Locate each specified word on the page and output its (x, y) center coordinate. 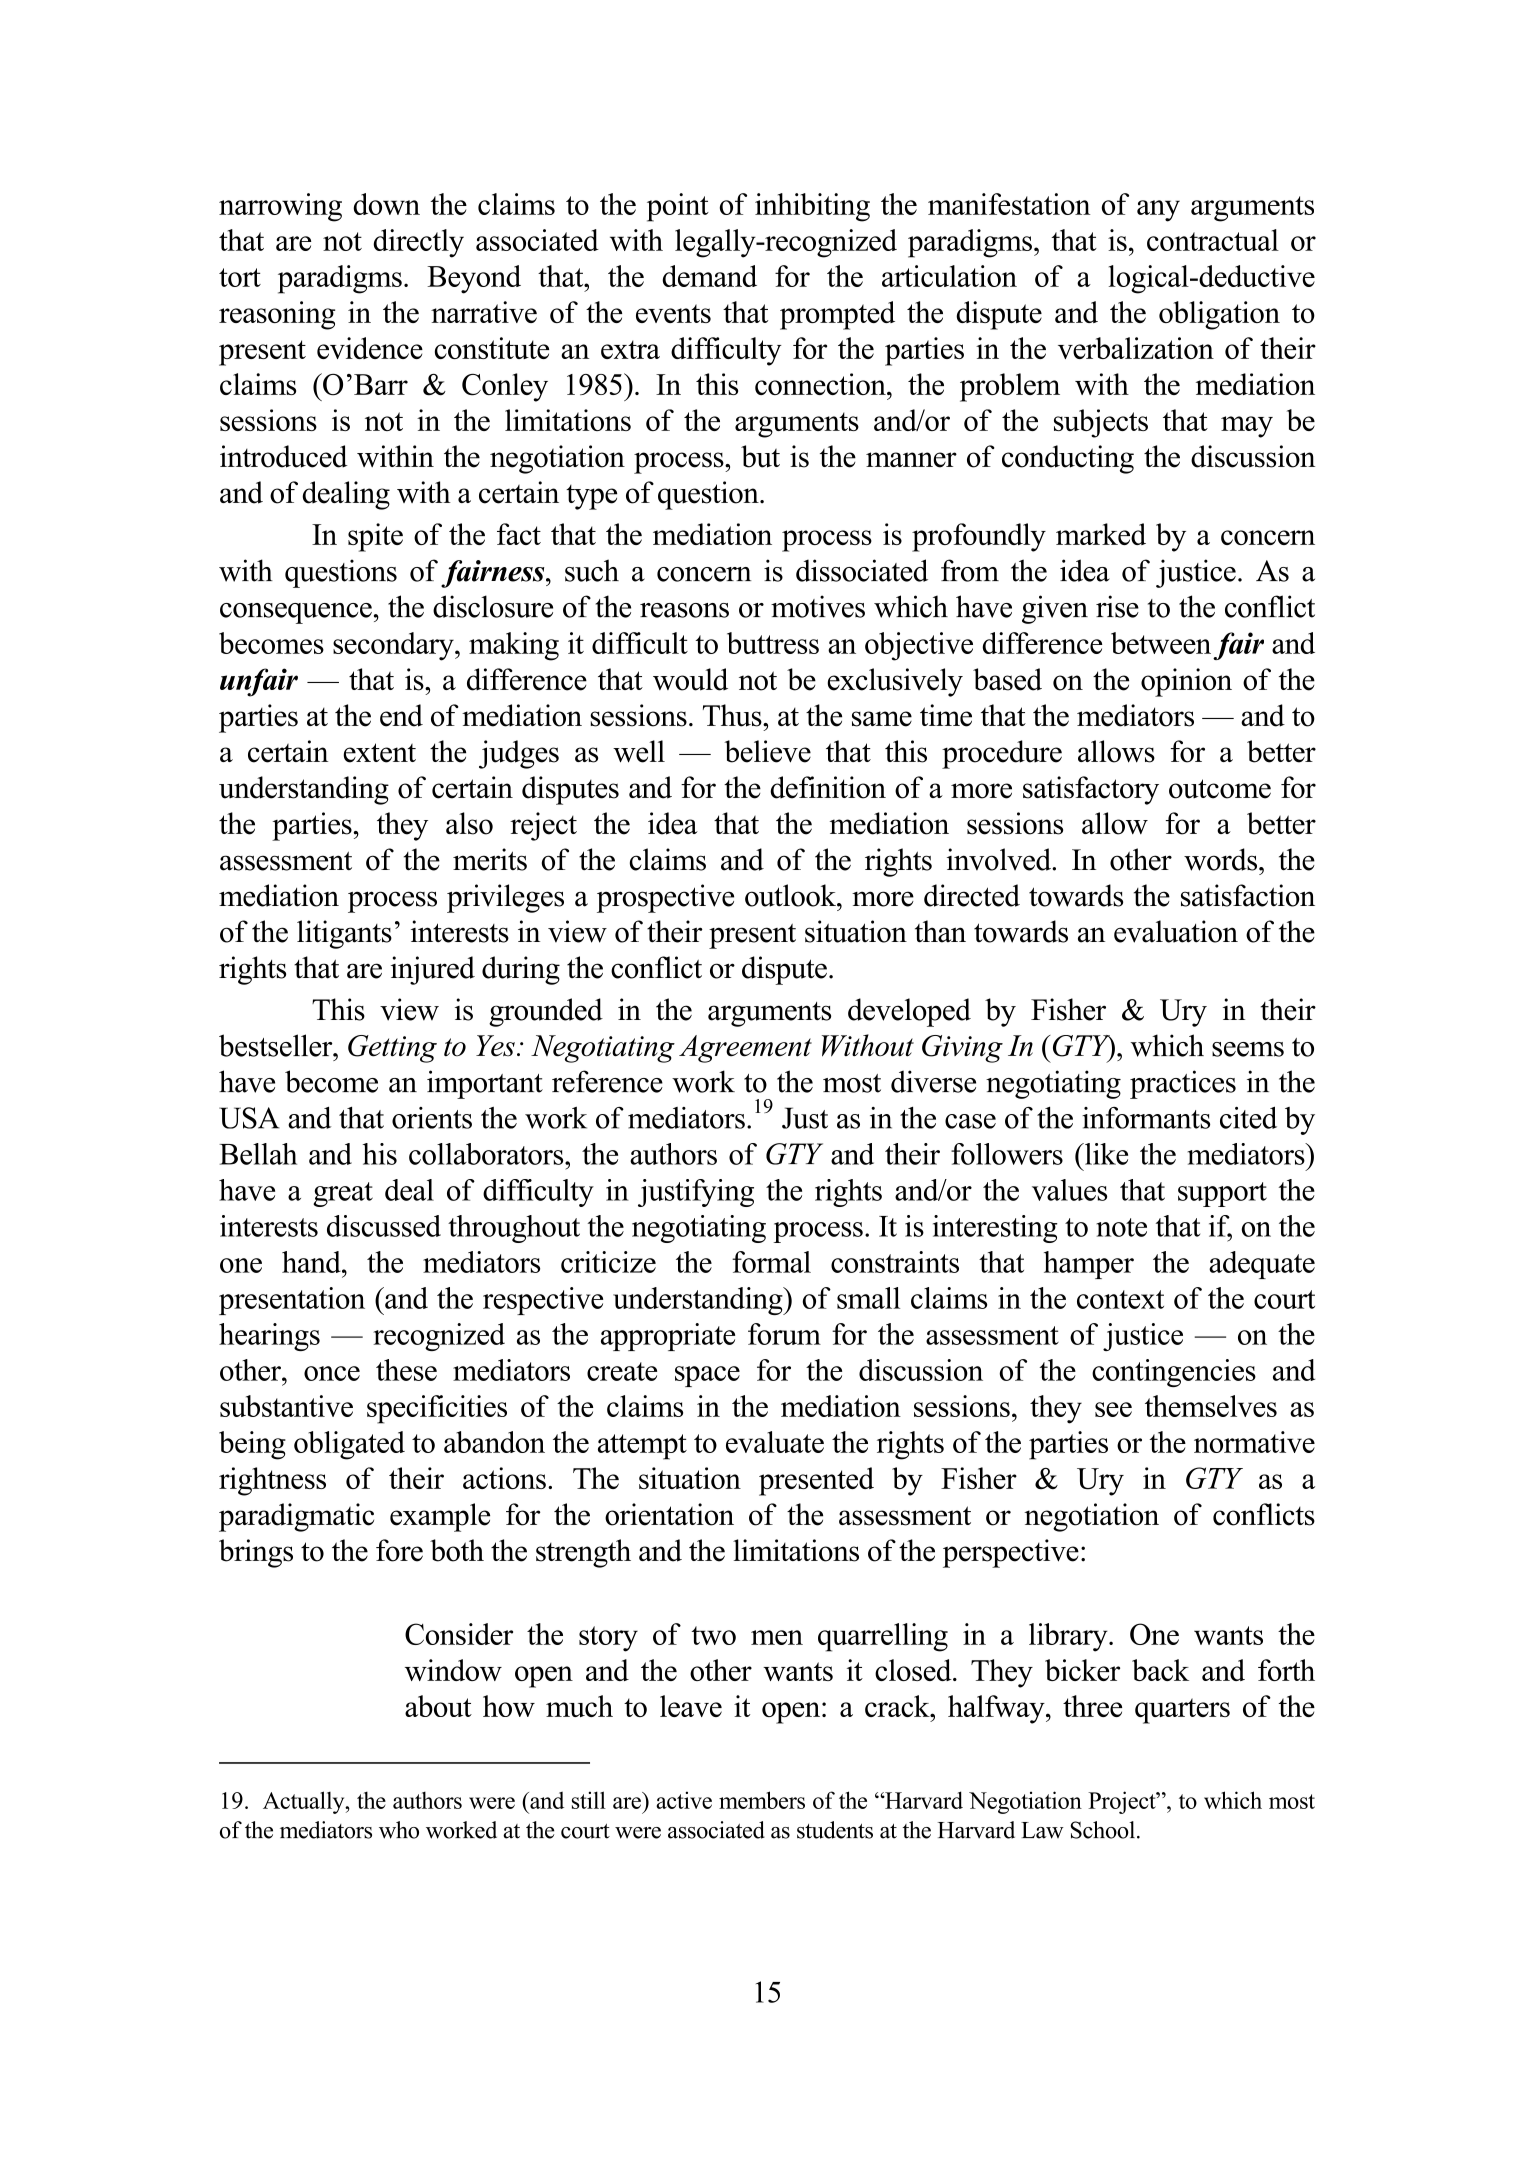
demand (709, 276)
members (762, 1800)
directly (418, 243)
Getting (392, 1049)
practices (1183, 1084)
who (399, 1830)
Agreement (745, 1049)
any (1158, 211)
